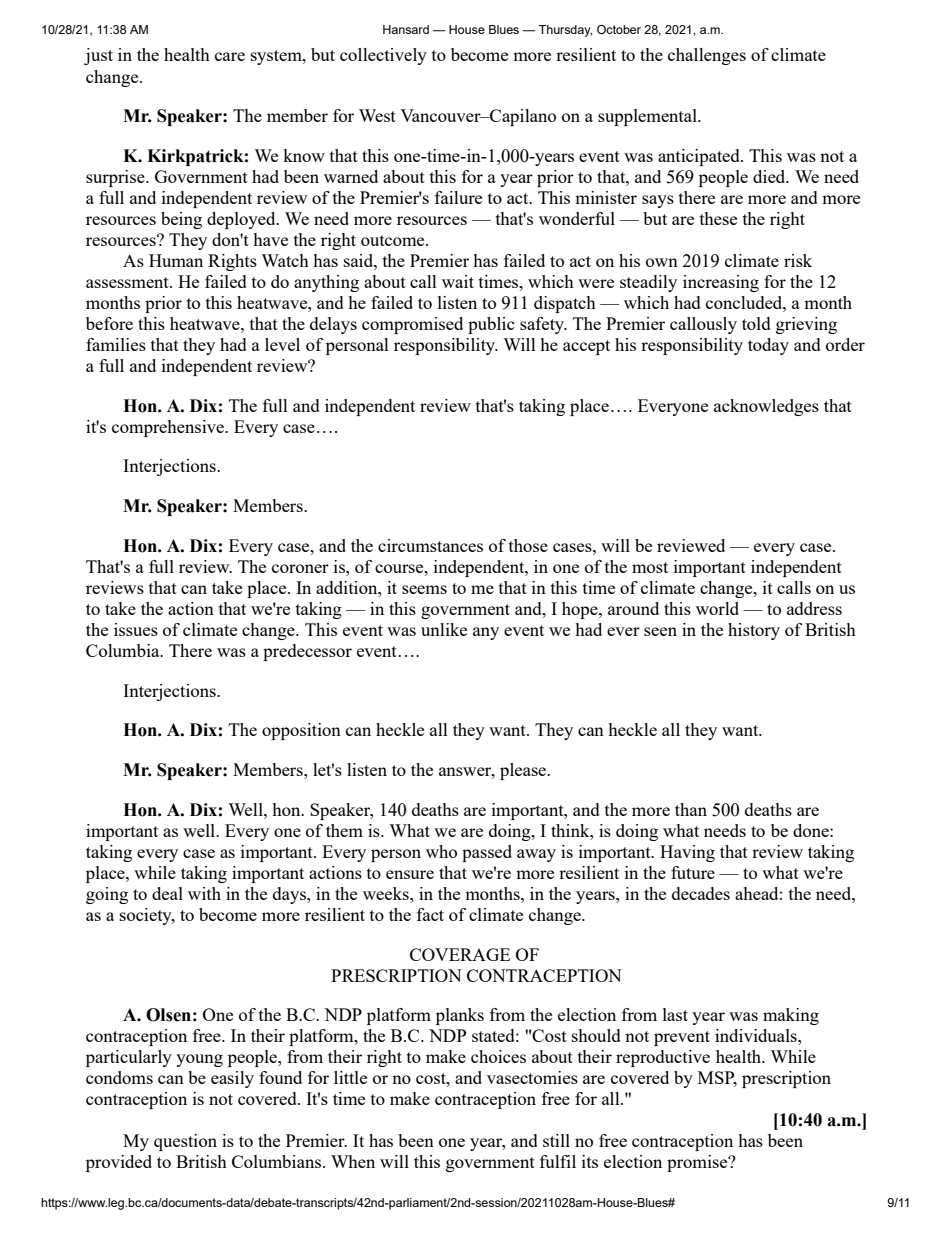 The width and height of the document is (952, 1233). I want to click on issues, so click(136, 629).
